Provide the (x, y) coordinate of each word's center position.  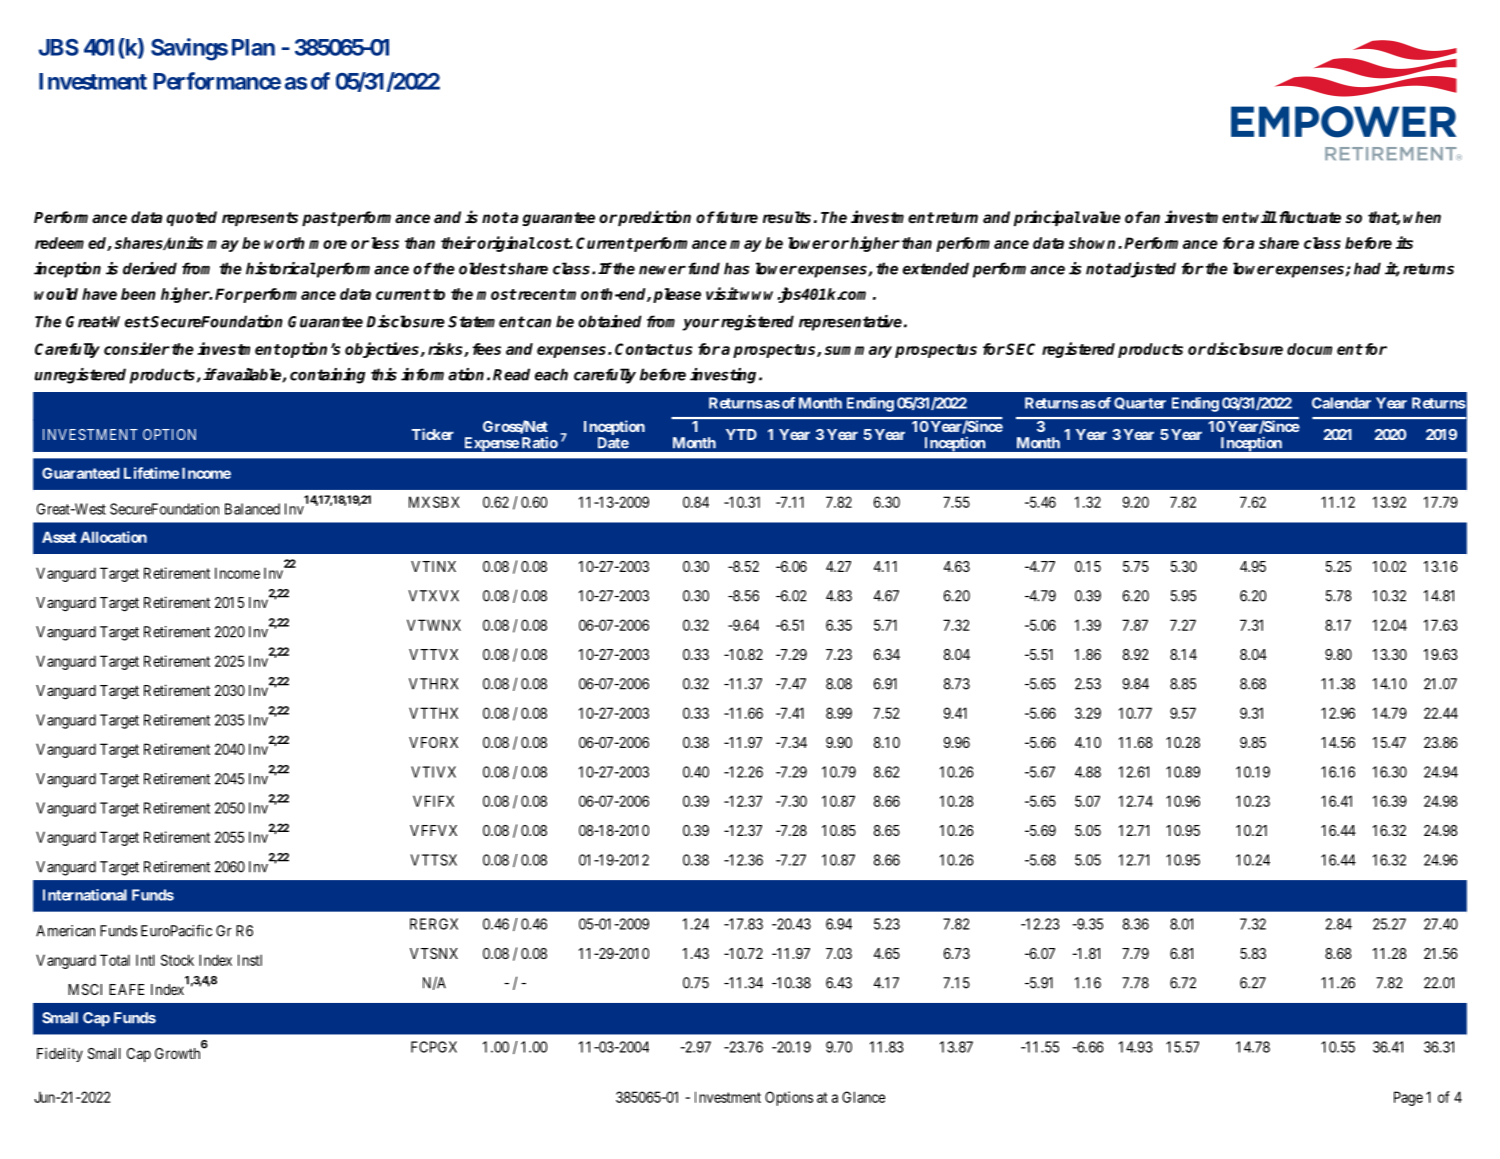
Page (1408, 1098)
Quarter (1140, 403)
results (787, 217)
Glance (863, 1097)
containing (328, 376)
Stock (177, 960)
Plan (253, 47)
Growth (179, 1052)
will (1262, 216)
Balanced (252, 509)
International (85, 895)
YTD (741, 434)
